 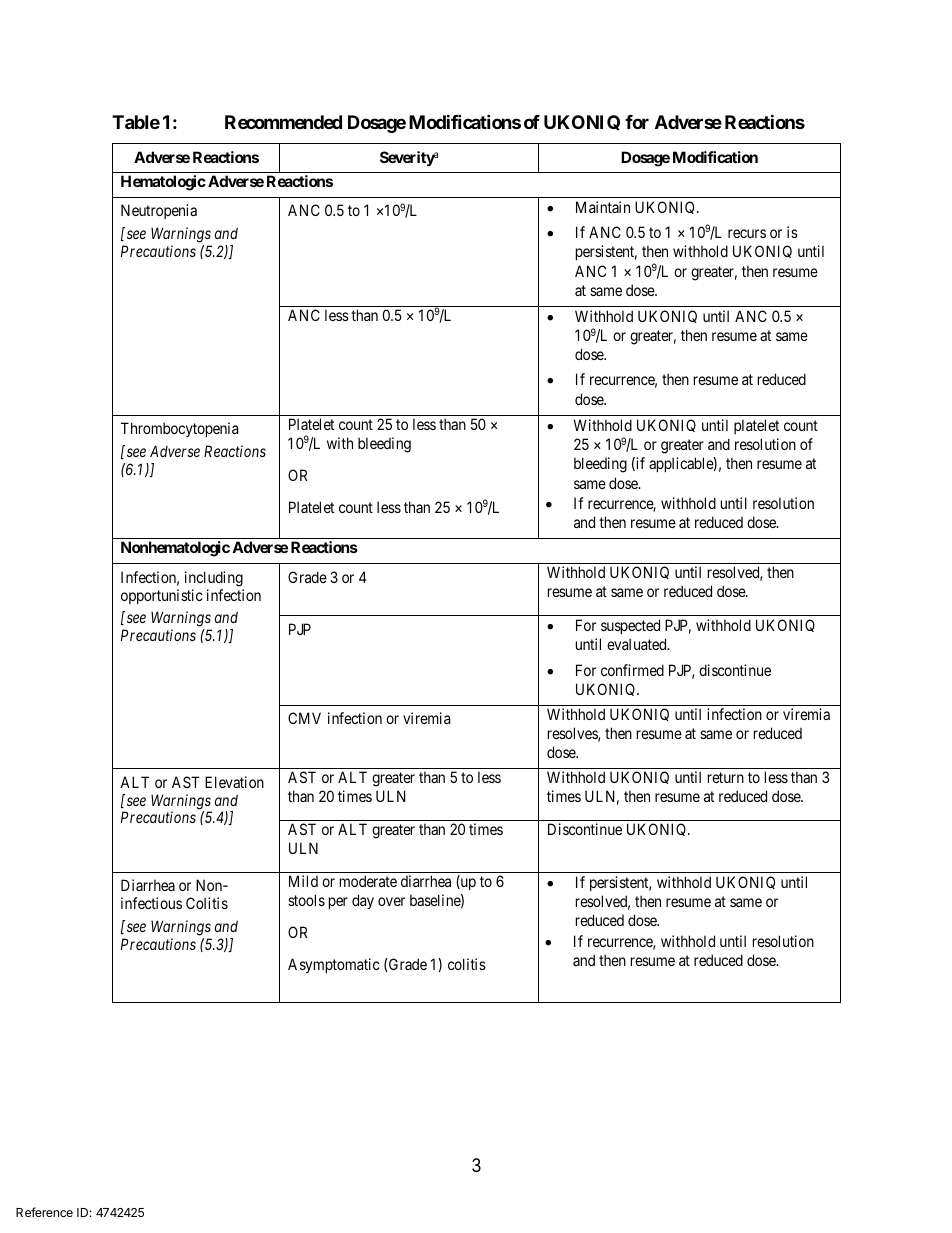 What do you see at coordinates (632, 670) in the page?
I see `confirmed` at bounding box center [632, 670].
